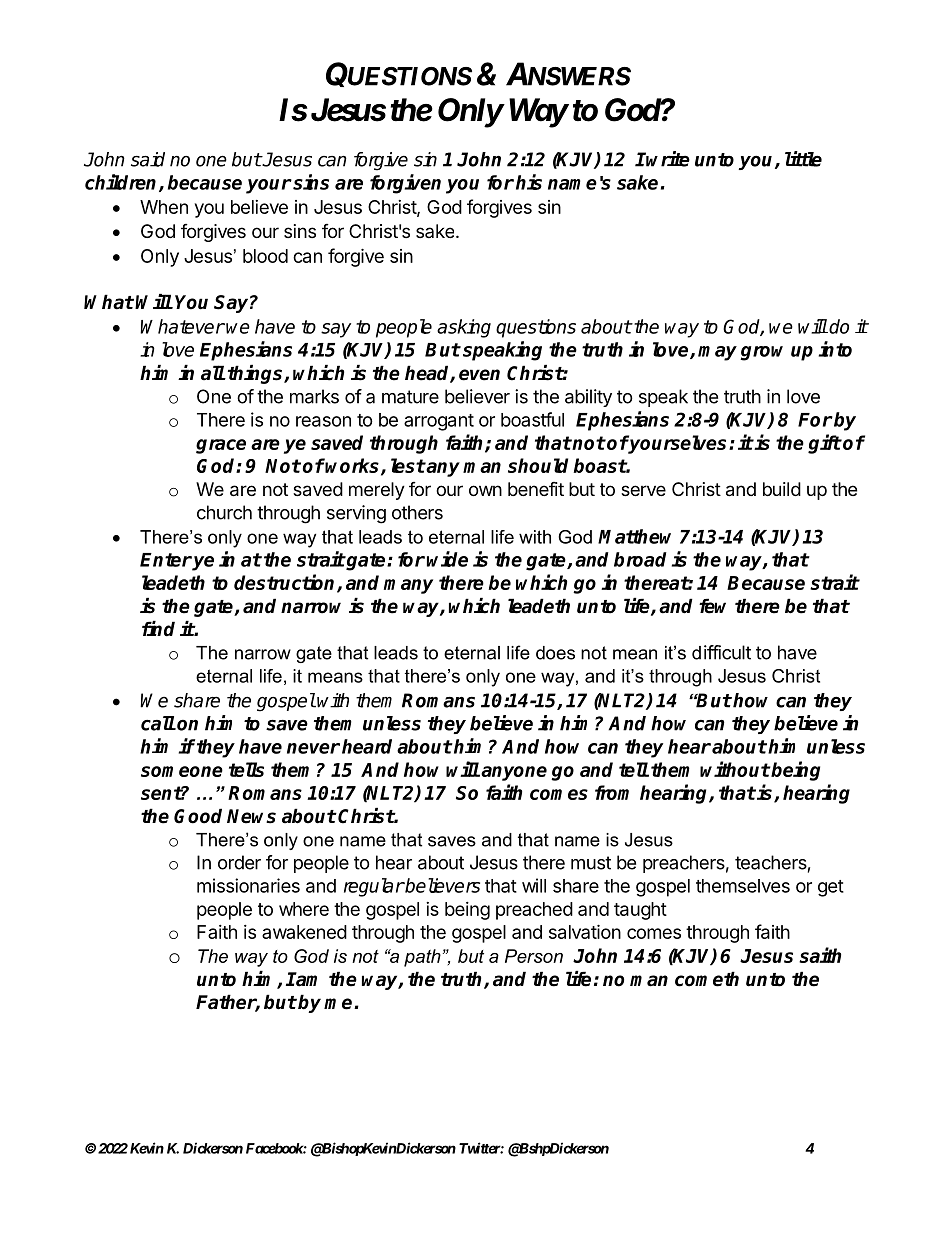 The height and width of the page is (1233, 952). Describe the element at coordinates (640, 559) in the page. I see `broad` at that location.
